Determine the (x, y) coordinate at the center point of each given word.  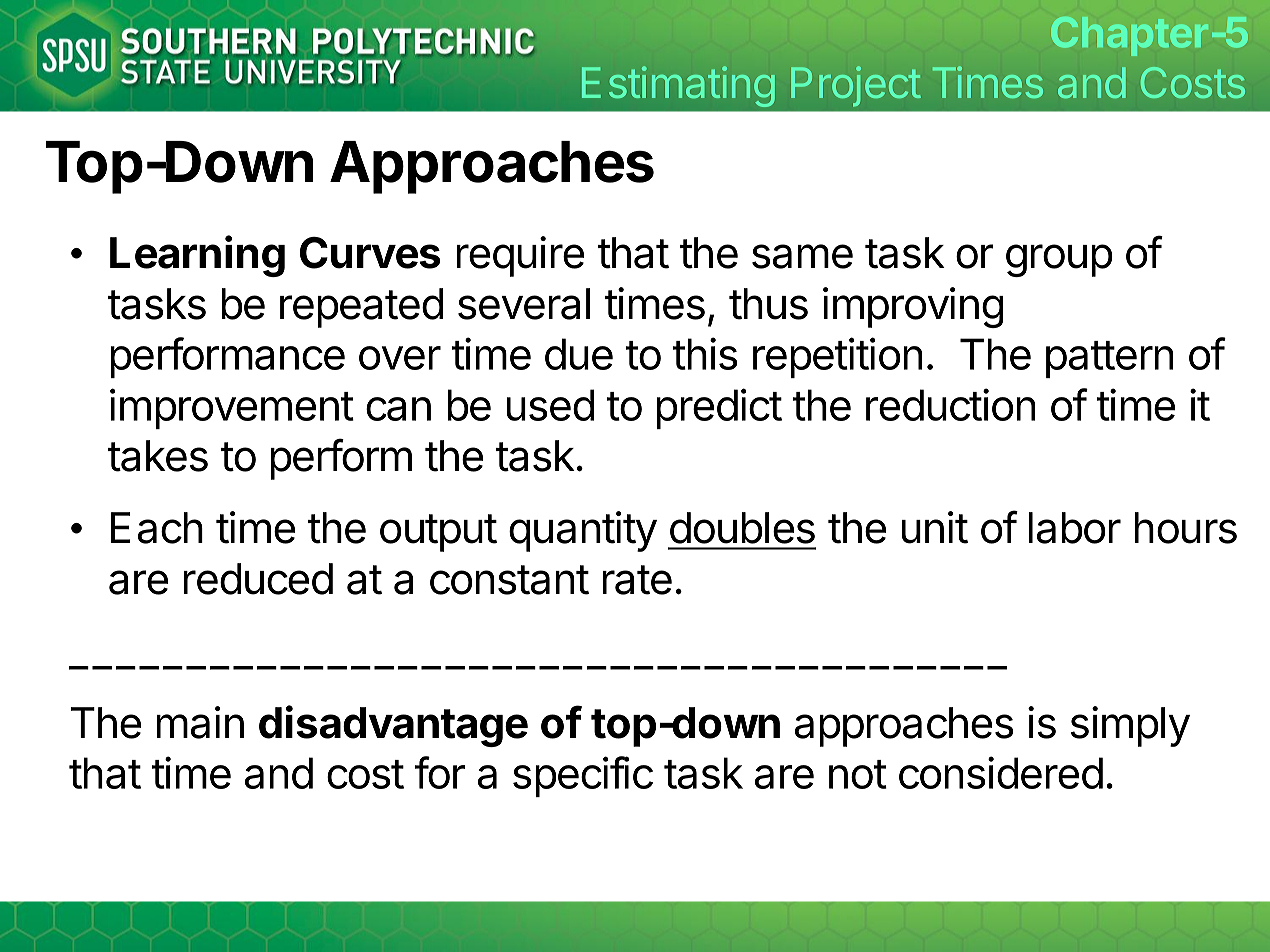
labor (1074, 528)
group (1059, 260)
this (705, 353)
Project (856, 86)
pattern (1110, 359)
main (200, 722)
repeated (361, 308)
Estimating (678, 86)
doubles (742, 528)
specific (583, 776)
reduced (258, 579)
